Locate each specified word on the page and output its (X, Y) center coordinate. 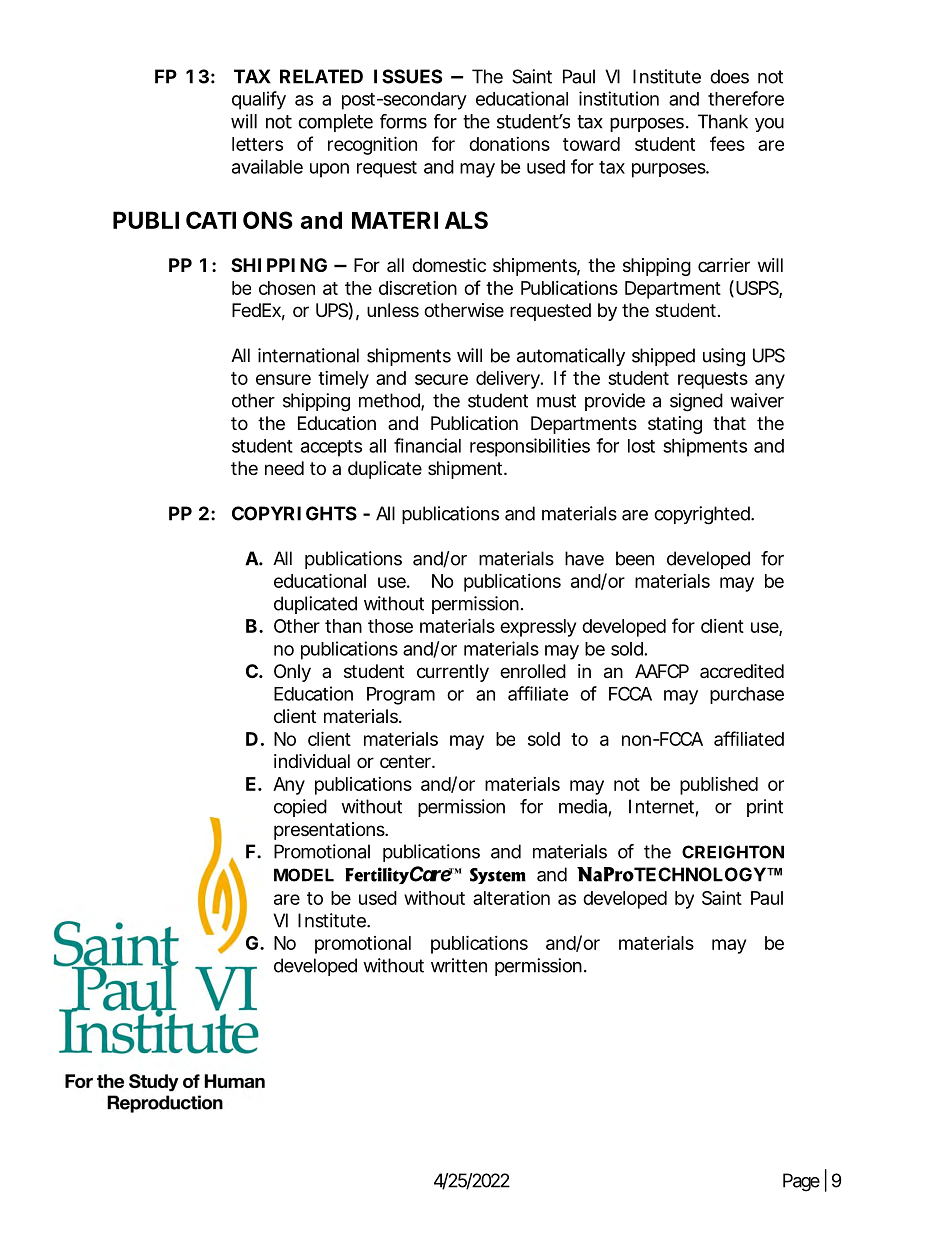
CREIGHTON (733, 852)
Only (292, 673)
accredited (742, 671)
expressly (538, 628)
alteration (511, 898)
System (498, 876)
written (459, 965)
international (308, 355)
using (724, 357)
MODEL (304, 875)
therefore (746, 98)
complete (335, 123)
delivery (508, 380)
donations (509, 144)
